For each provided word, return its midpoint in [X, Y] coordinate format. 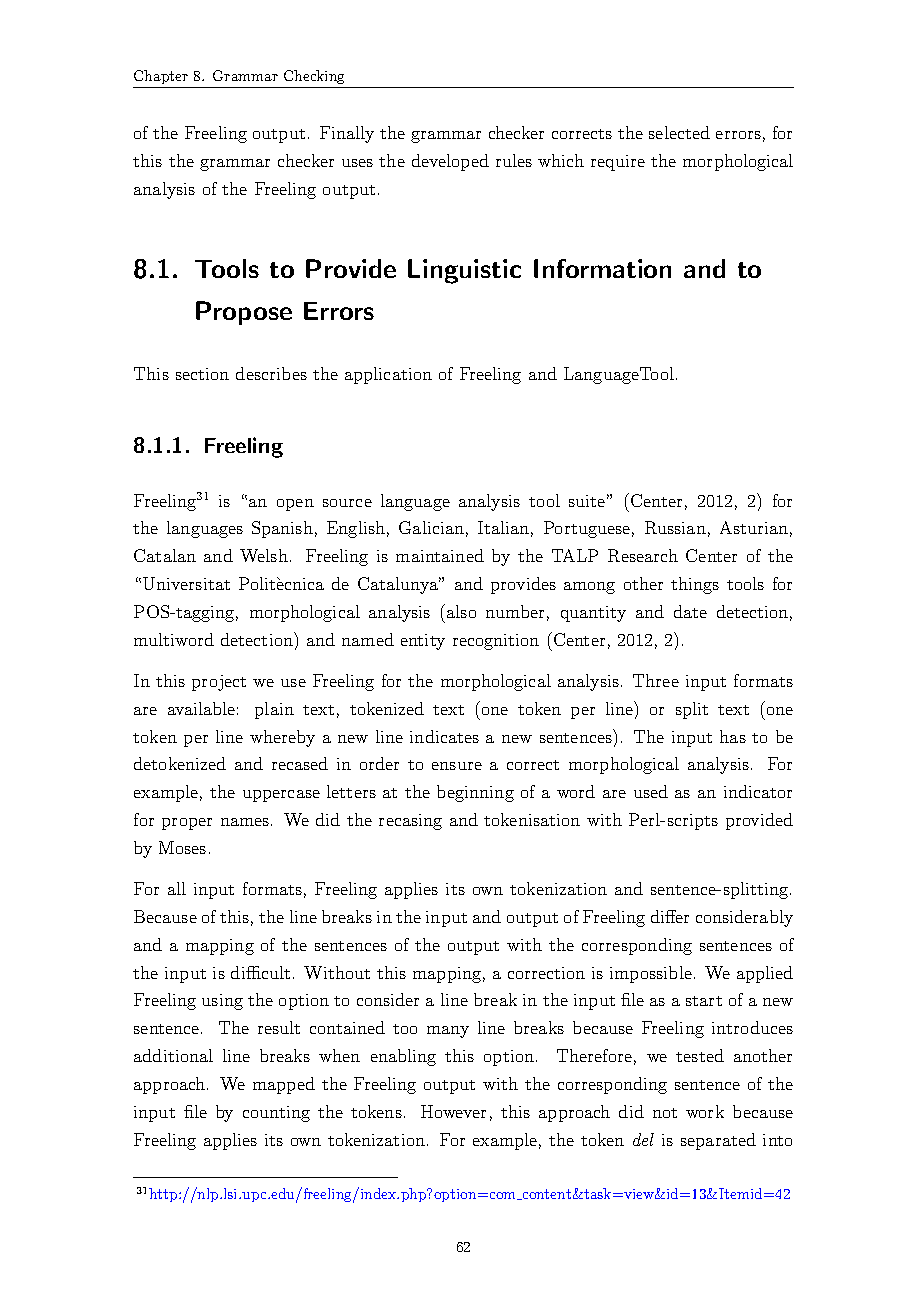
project [219, 683]
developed [450, 162]
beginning [475, 793]
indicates [444, 736]
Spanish [282, 529]
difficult [260, 972]
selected [679, 132]
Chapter [161, 77]
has [733, 736]
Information [602, 268]
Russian [675, 527]
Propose [244, 313]
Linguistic [464, 271]
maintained [440, 555]
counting [276, 1114]
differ [670, 916]
